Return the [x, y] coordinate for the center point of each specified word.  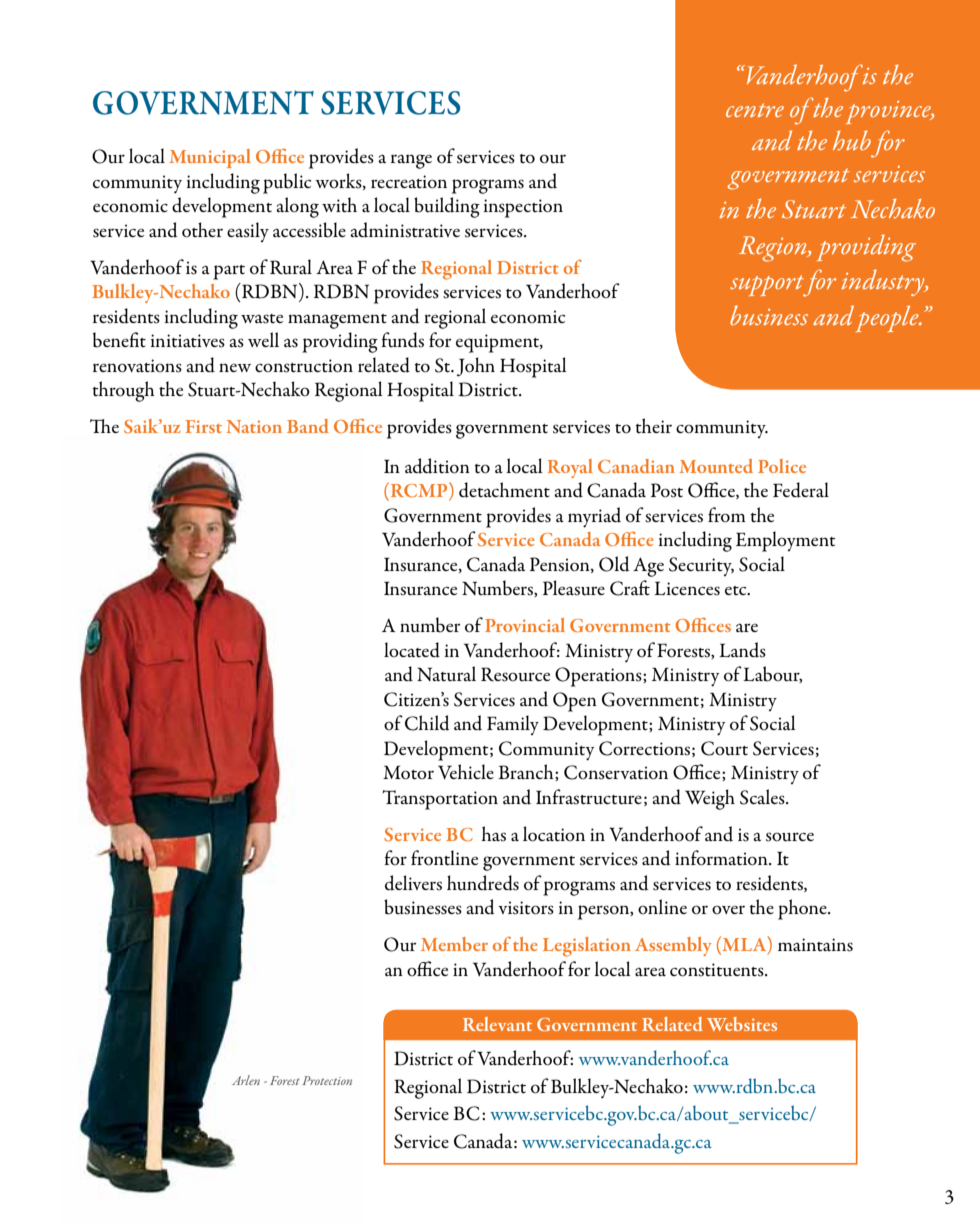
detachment [504, 490]
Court [724, 748]
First [204, 426]
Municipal [210, 158]
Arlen [246, 1080]
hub [852, 140]
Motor [408, 772]
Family [513, 725]
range [411, 161]
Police [782, 466]
